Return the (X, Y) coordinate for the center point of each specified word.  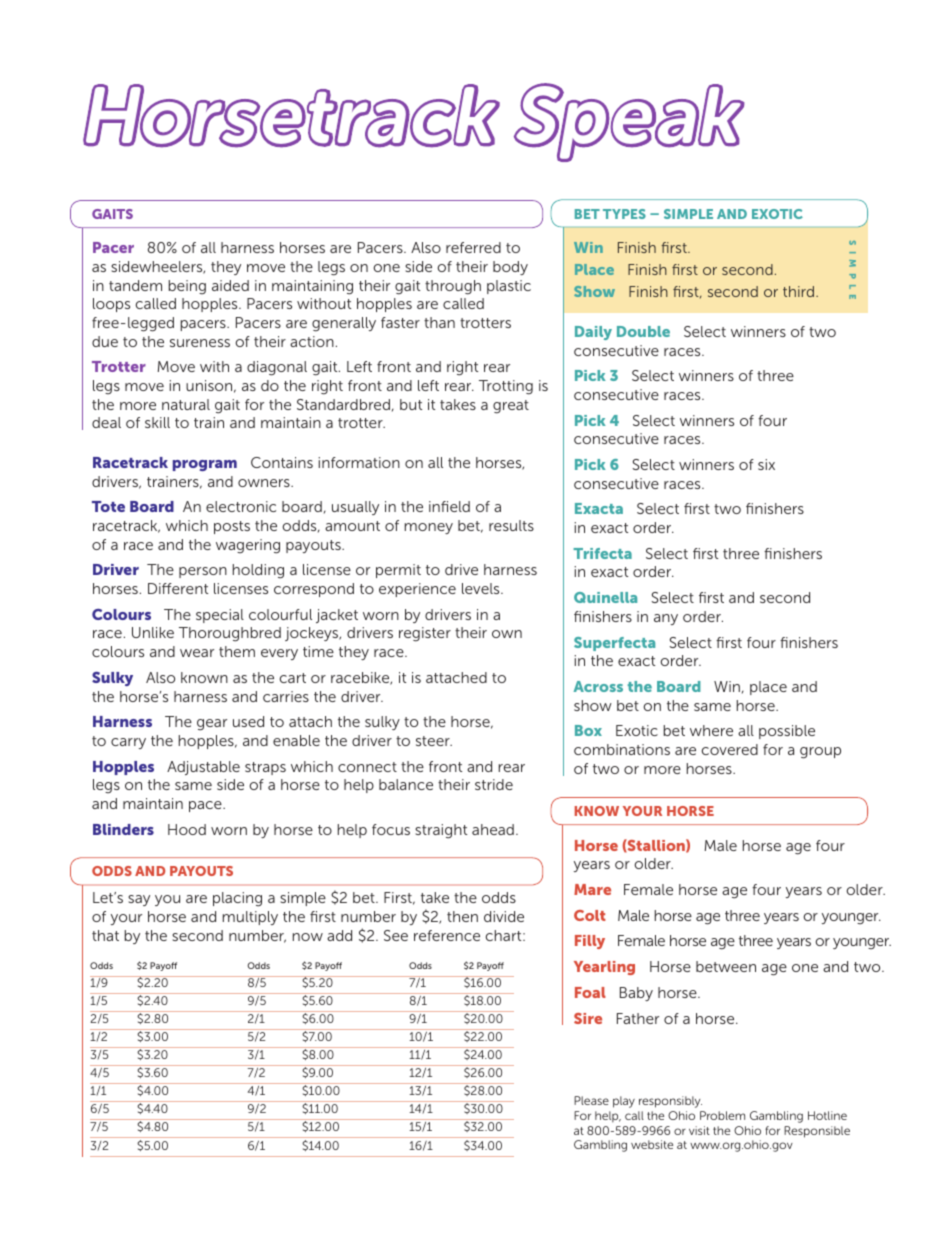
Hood (187, 829)
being (187, 287)
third (800, 291)
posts (232, 527)
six (766, 464)
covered (730, 749)
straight (441, 831)
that (105, 935)
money (429, 528)
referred (473, 247)
